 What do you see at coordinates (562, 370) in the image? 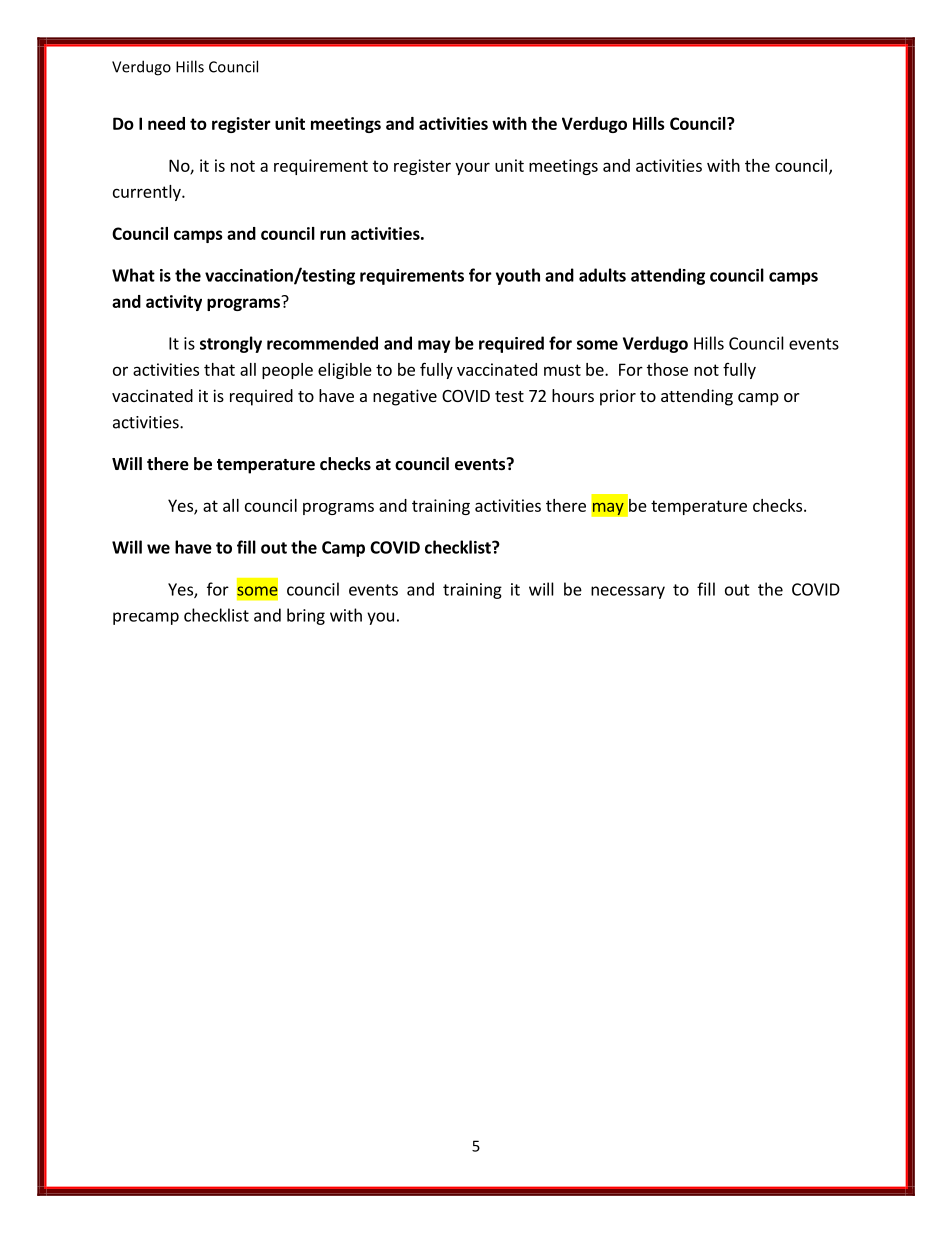
I see `must` at bounding box center [562, 370].
